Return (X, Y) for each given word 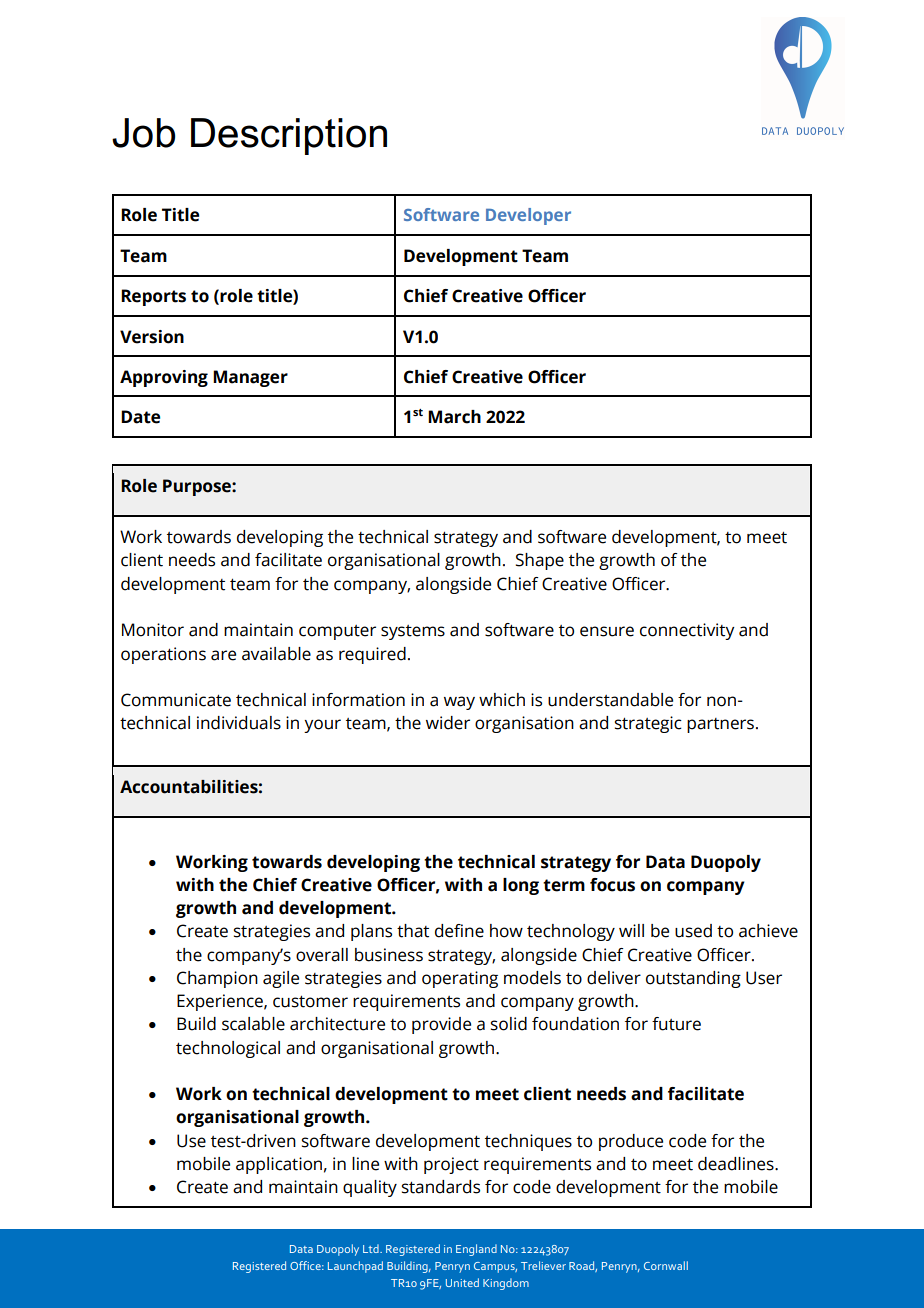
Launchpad (355, 1267)
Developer (528, 216)
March (454, 417)
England (476, 1250)
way (459, 703)
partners (720, 725)
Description (289, 136)
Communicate (176, 700)
